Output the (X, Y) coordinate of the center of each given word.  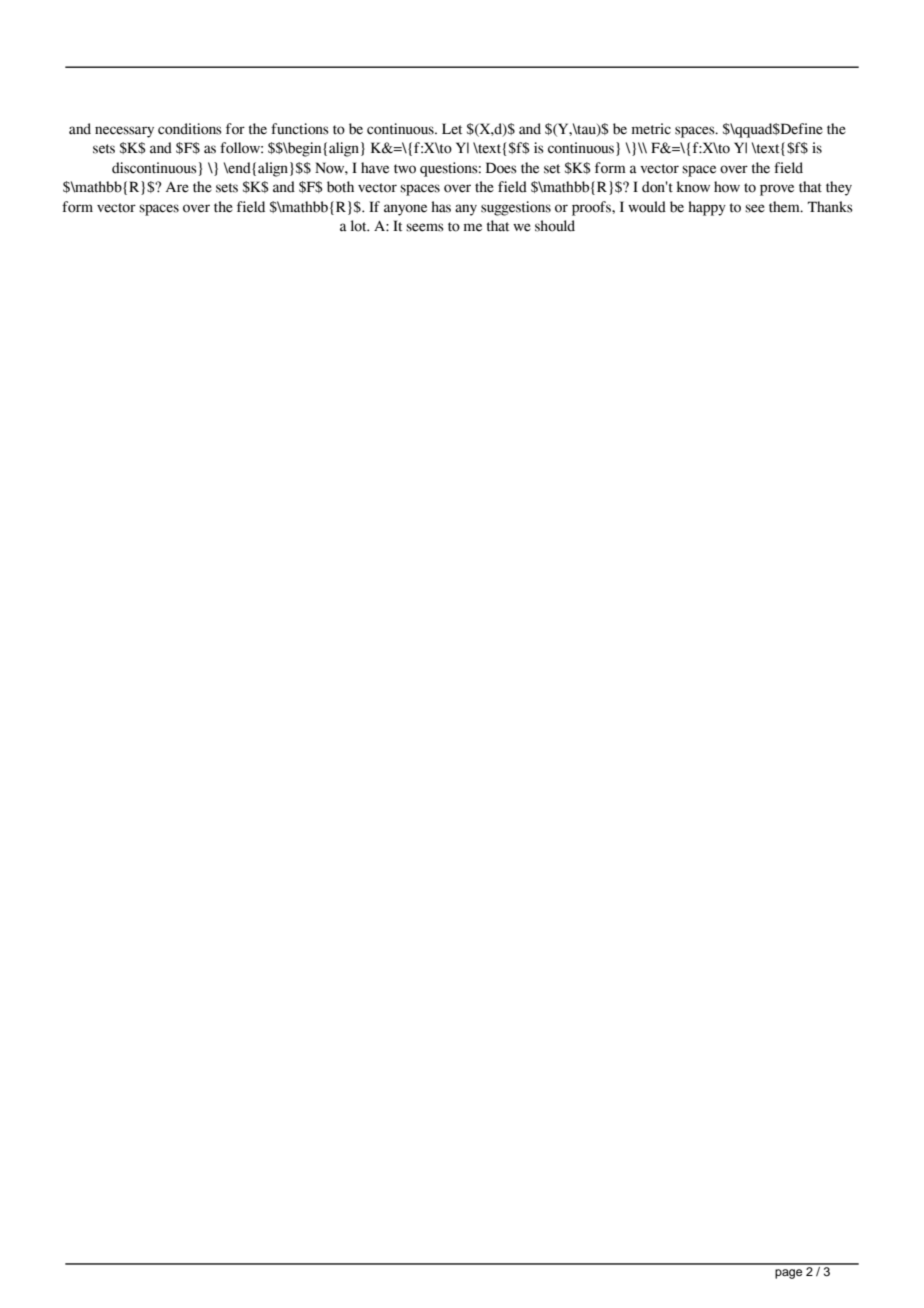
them (785, 207)
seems (425, 227)
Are (177, 187)
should (555, 226)
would (647, 207)
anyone (405, 210)
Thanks (830, 207)
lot (360, 226)
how (727, 187)
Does (501, 168)
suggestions (516, 208)
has (441, 207)
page (788, 1274)
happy (707, 208)
